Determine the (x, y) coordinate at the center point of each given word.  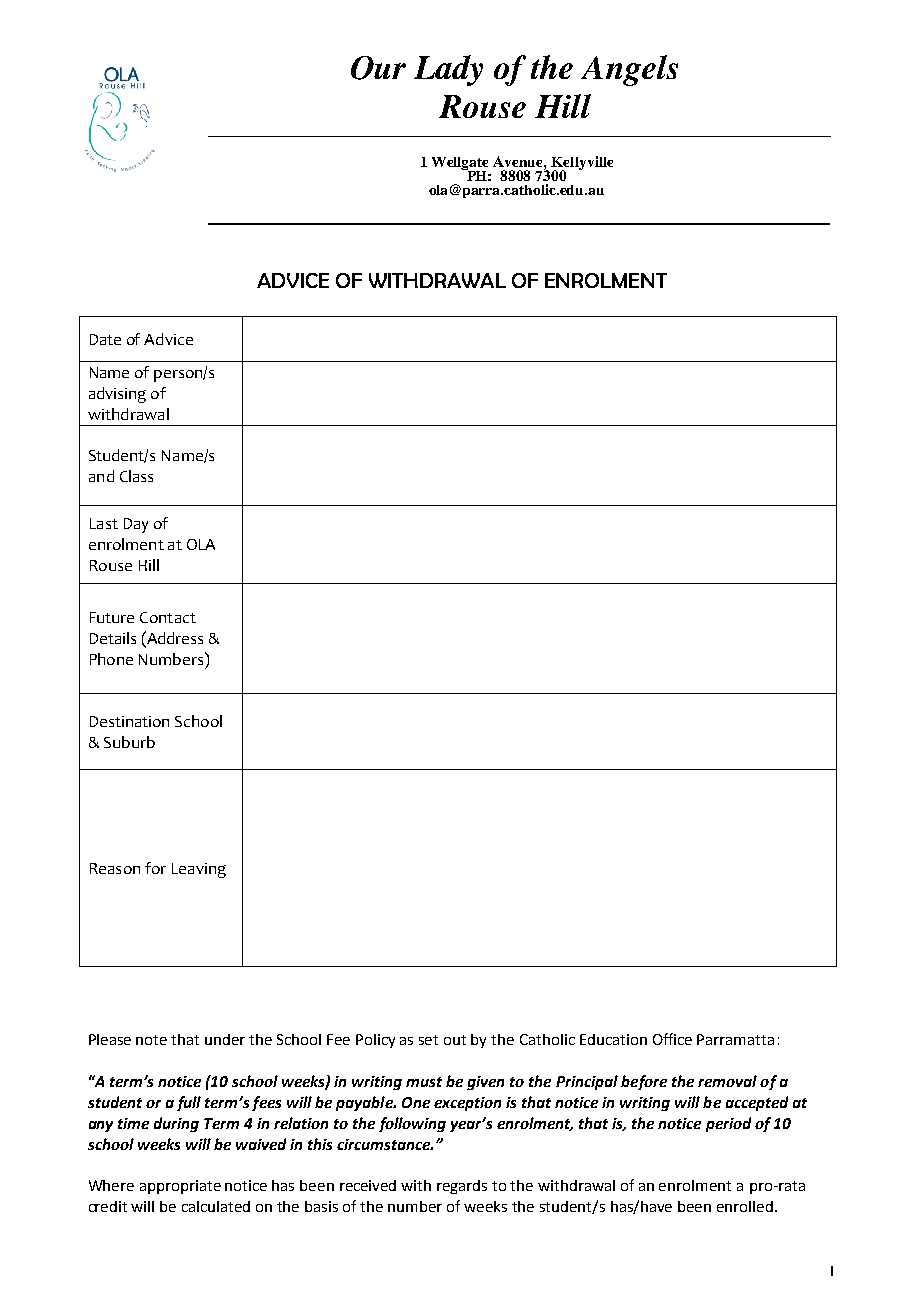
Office (672, 1039)
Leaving (199, 870)
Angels (629, 70)
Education (613, 1039)
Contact (168, 617)
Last (104, 523)
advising (117, 395)
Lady (448, 70)
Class (136, 476)
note (151, 1040)
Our (378, 68)
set (428, 1040)
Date (105, 339)
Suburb (129, 742)
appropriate (180, 1187)
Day (136, 525)
